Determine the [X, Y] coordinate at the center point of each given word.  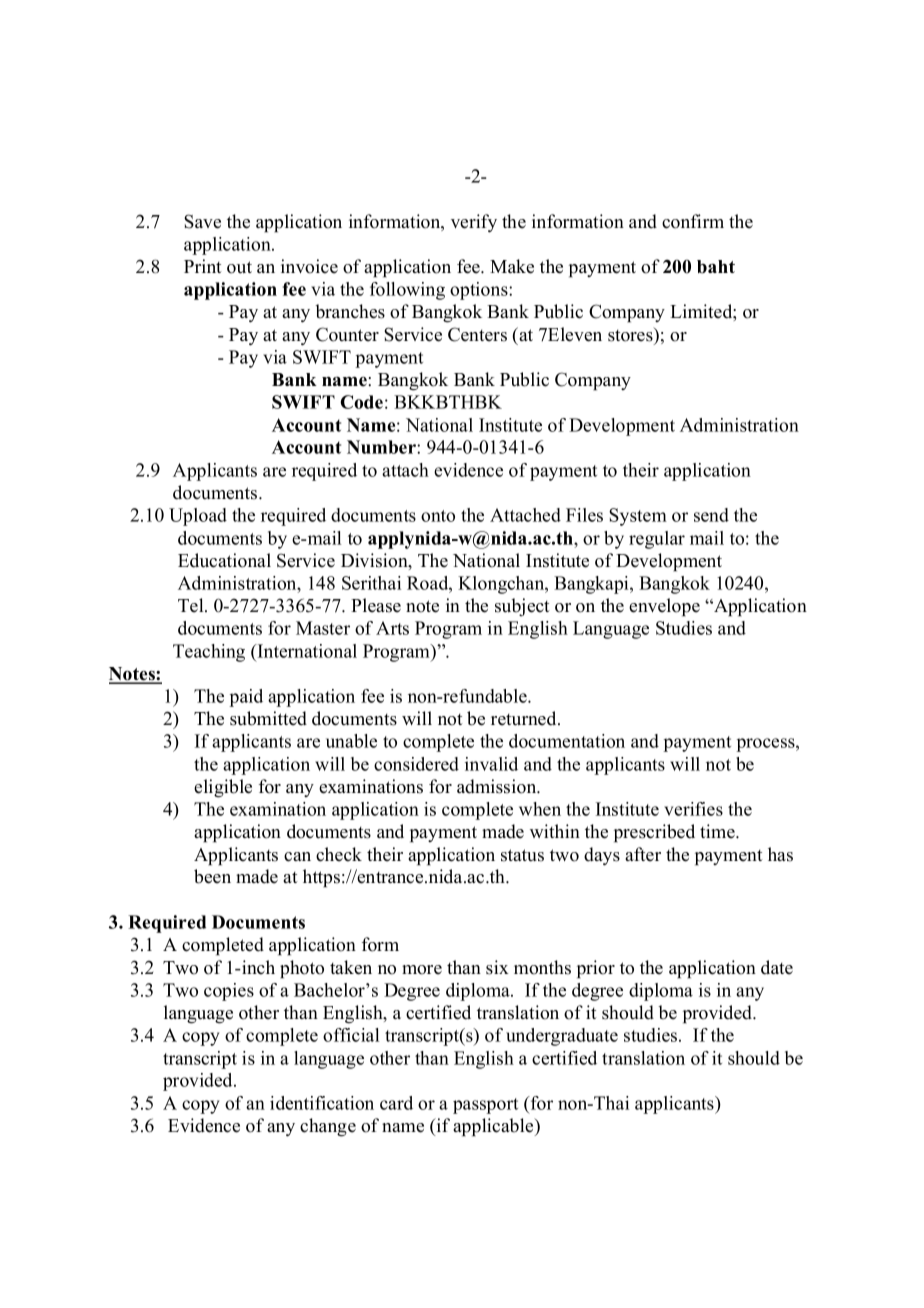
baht [716, 267]
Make [512, 266]
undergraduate [562, 1037]
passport [485, 1106]
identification [322, 1103]
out [239, 267]
